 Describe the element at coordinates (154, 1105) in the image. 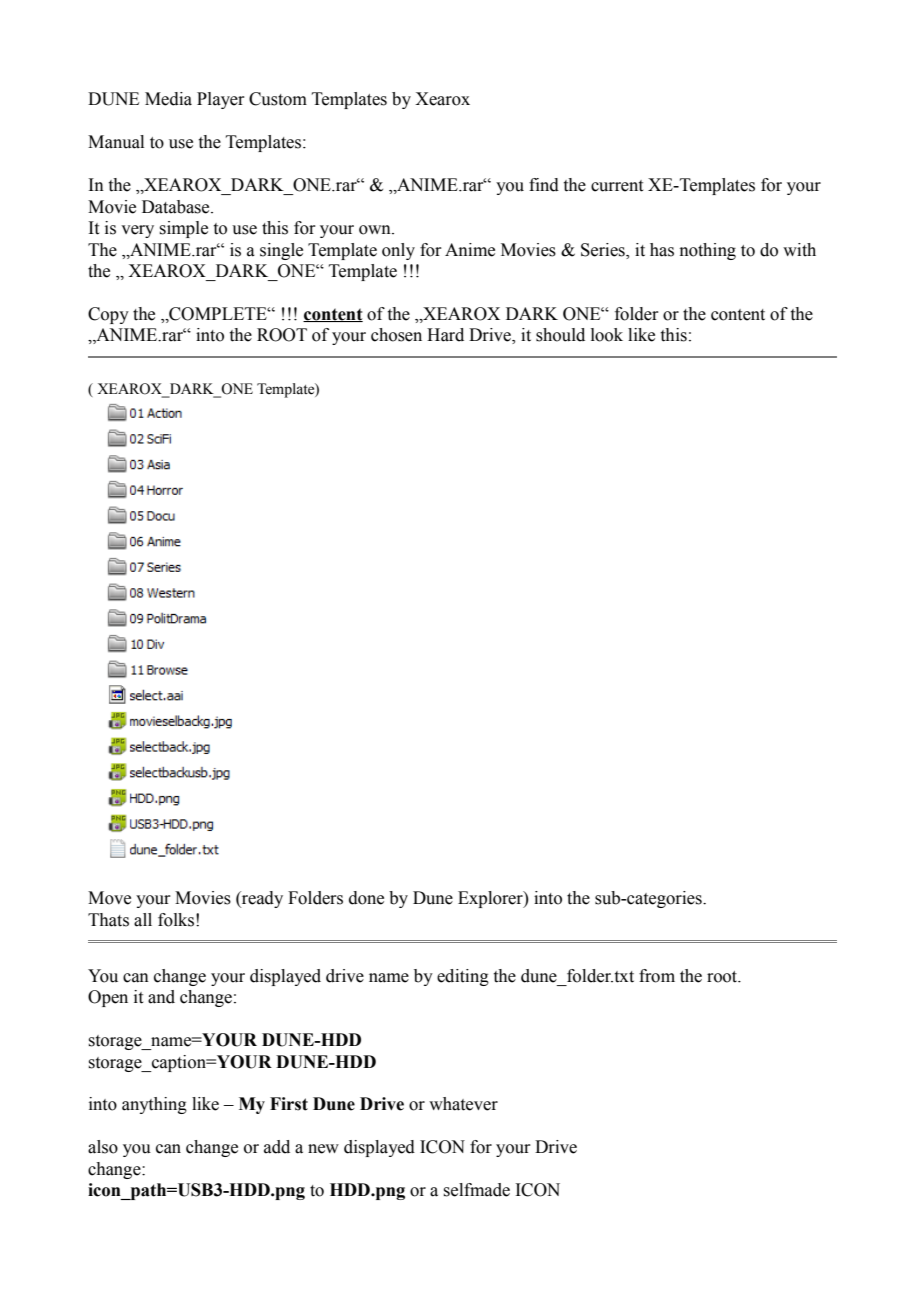

I see `anything` at that location.
